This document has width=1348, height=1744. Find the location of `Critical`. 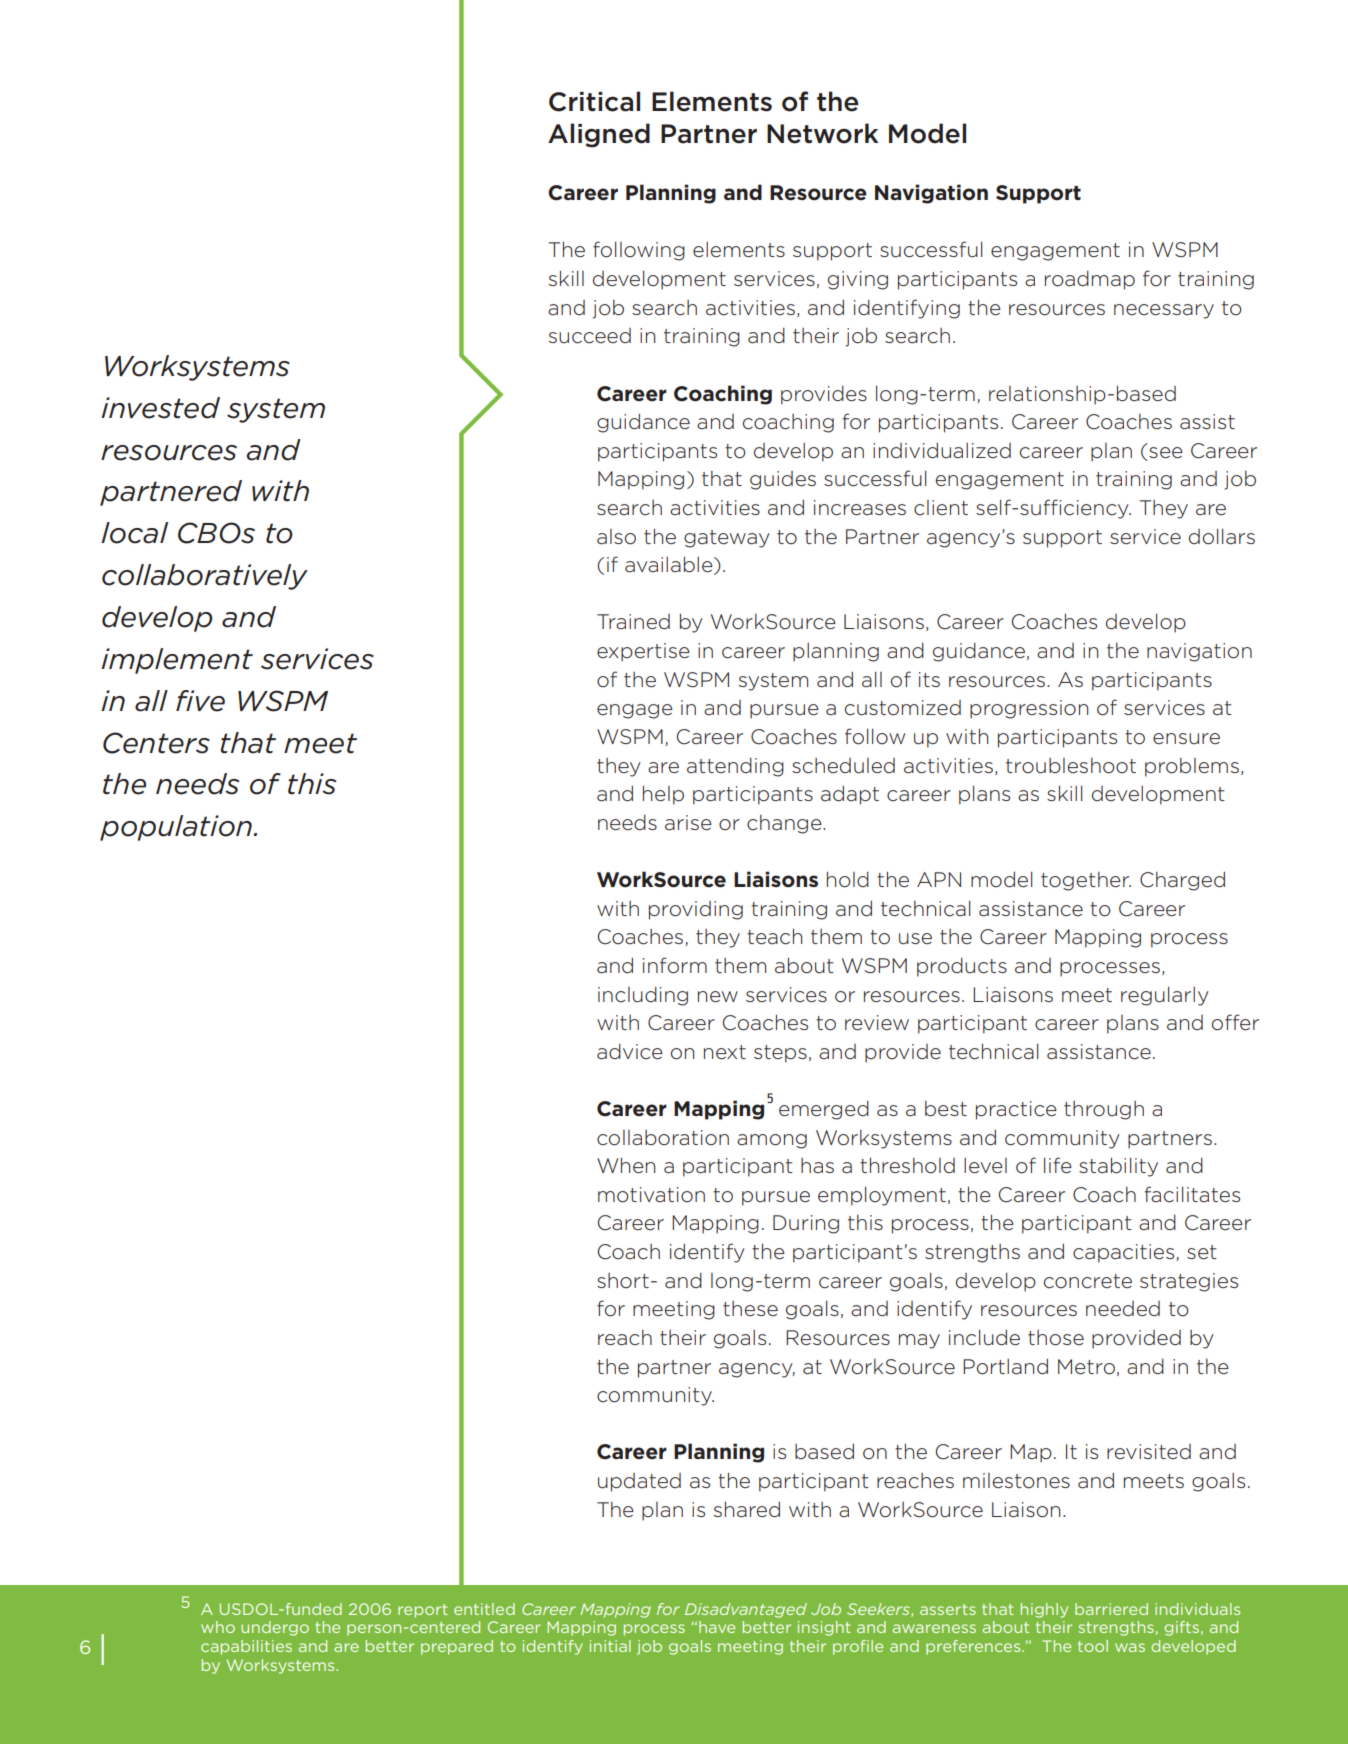

Critical is located at coordinates (594, 101).
